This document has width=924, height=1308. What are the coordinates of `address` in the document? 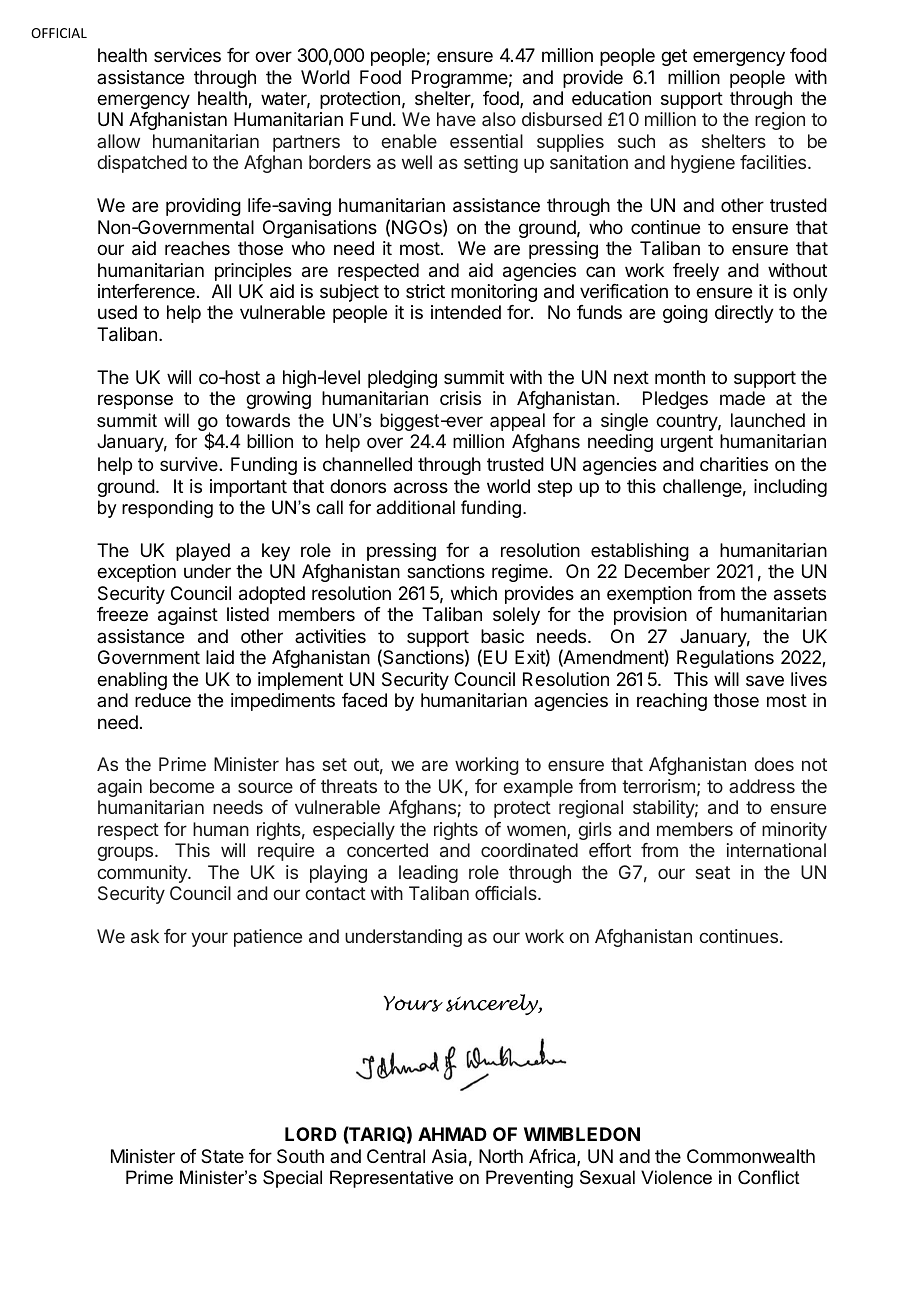 It's located at (762, 786).
